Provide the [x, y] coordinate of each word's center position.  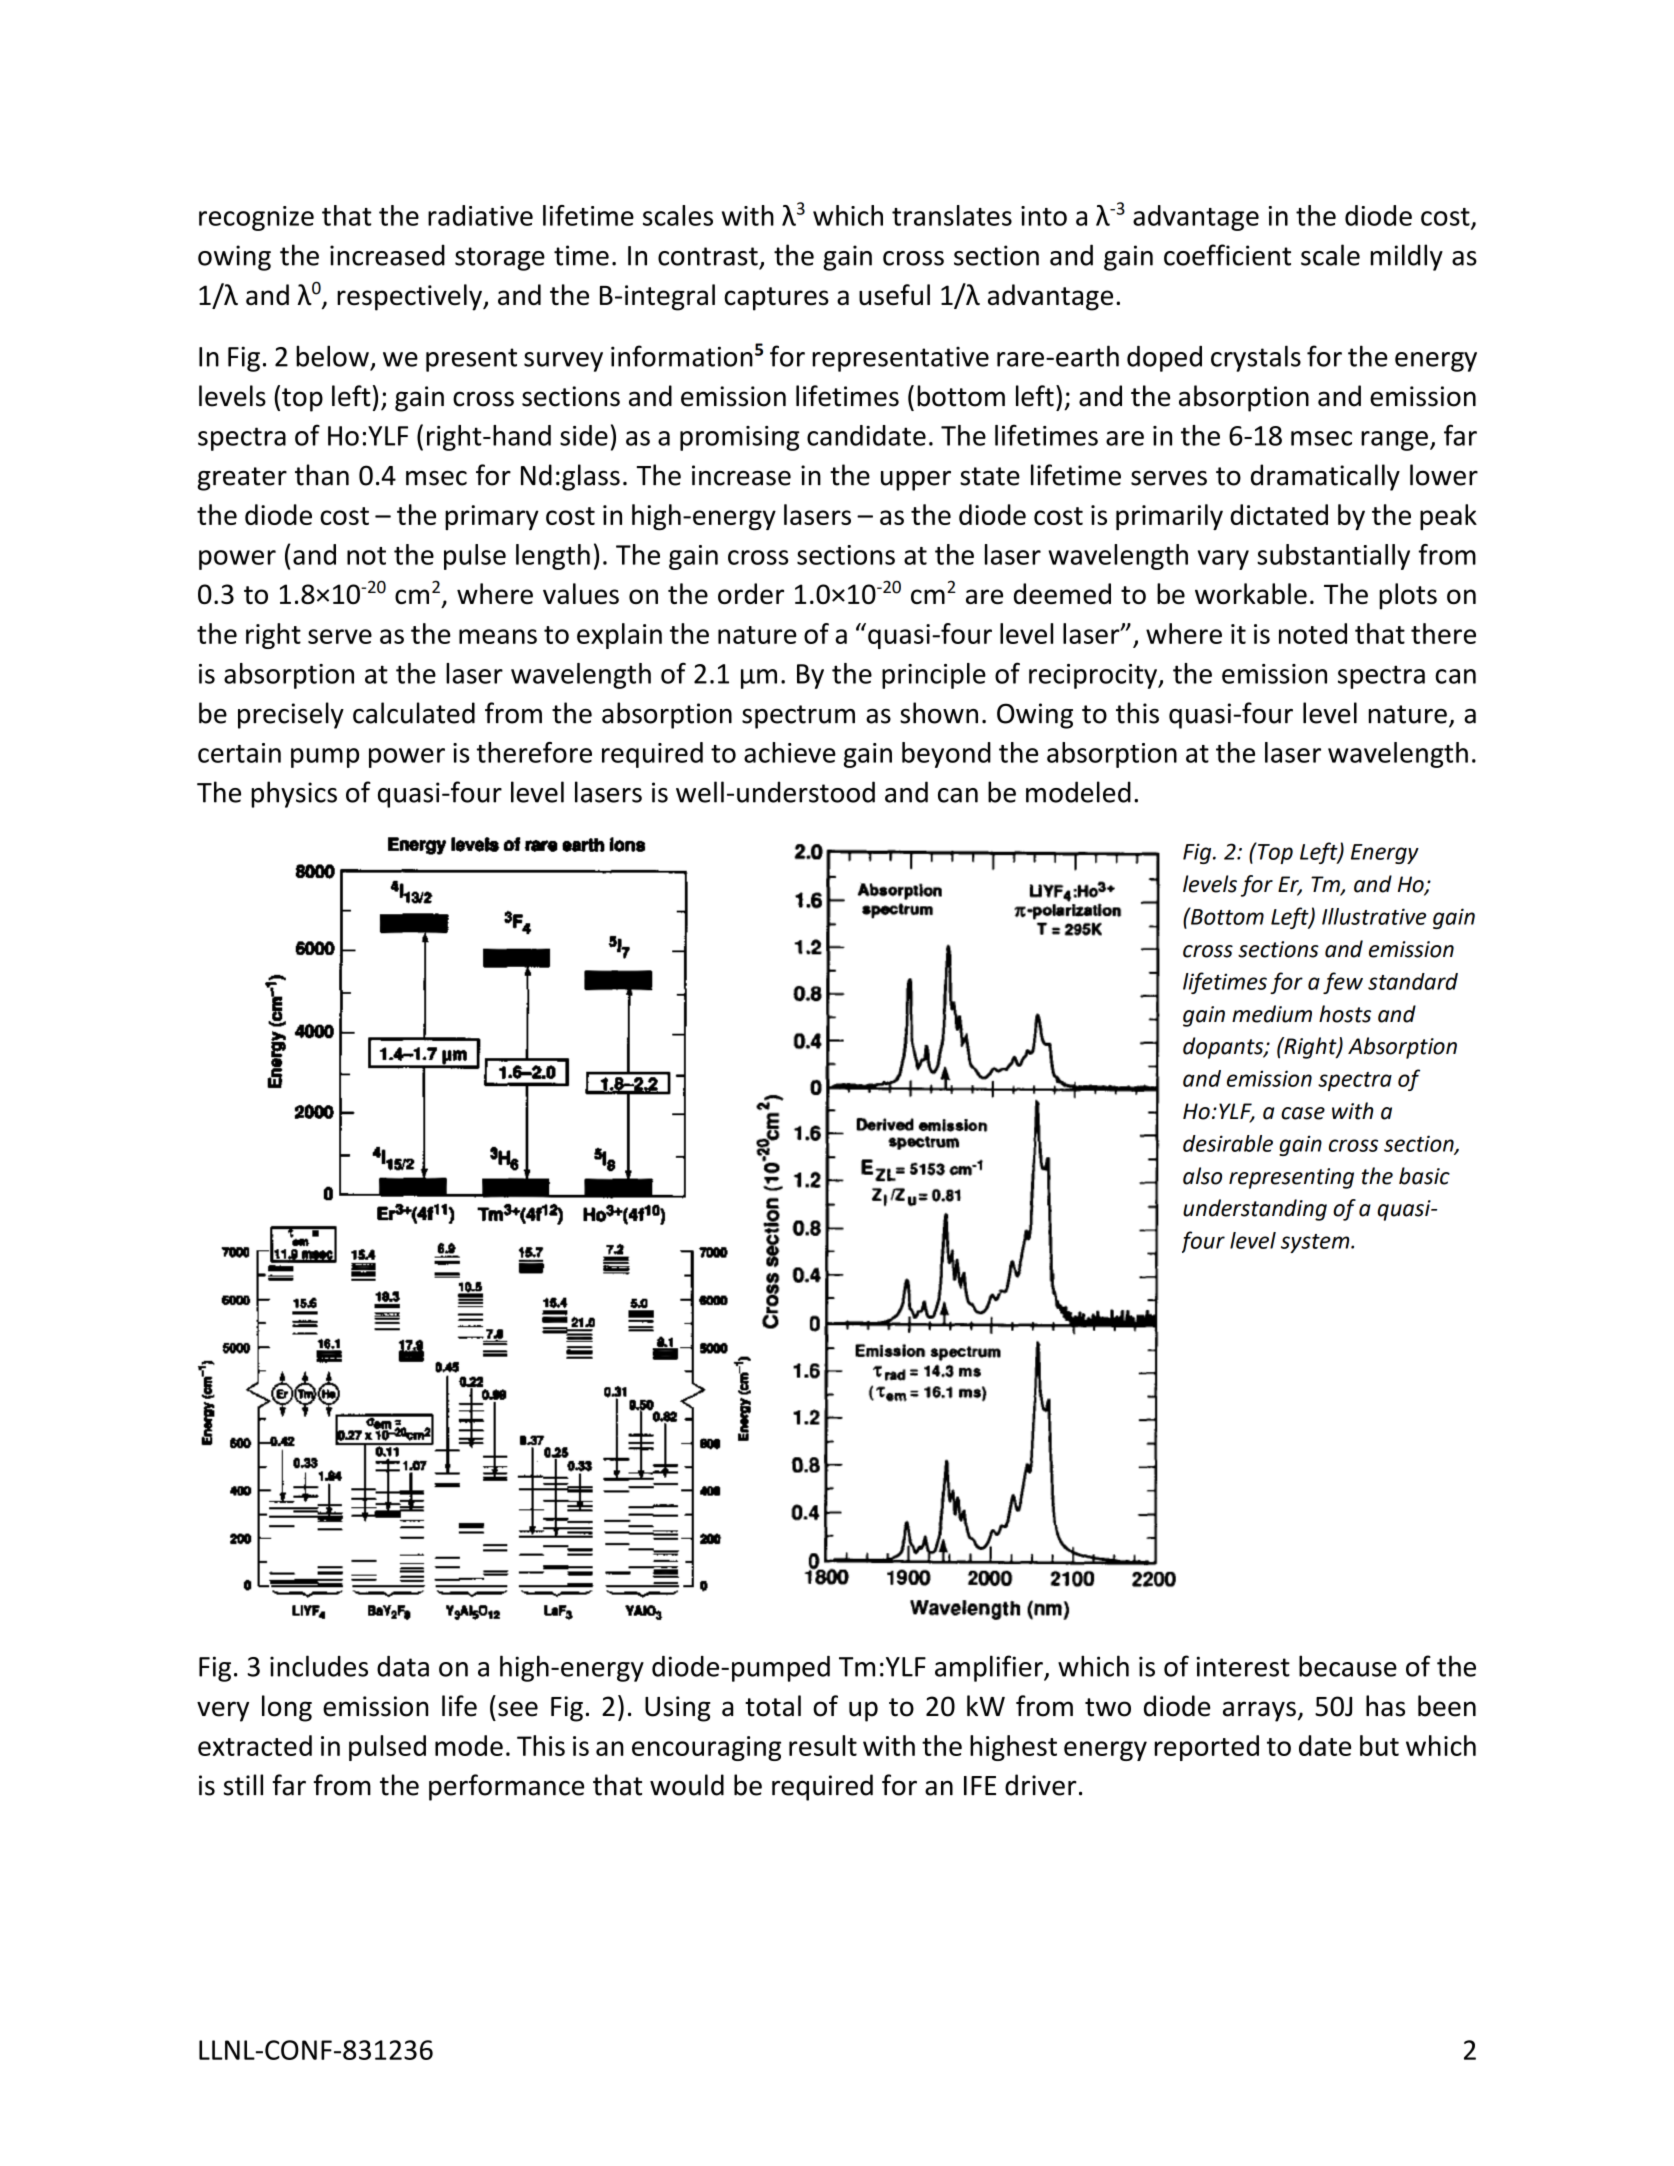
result [823, 1745]
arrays [1259, 1711]
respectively [410, 297]
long [287, 1708]
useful [894, 295]
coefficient [1227, 255]
